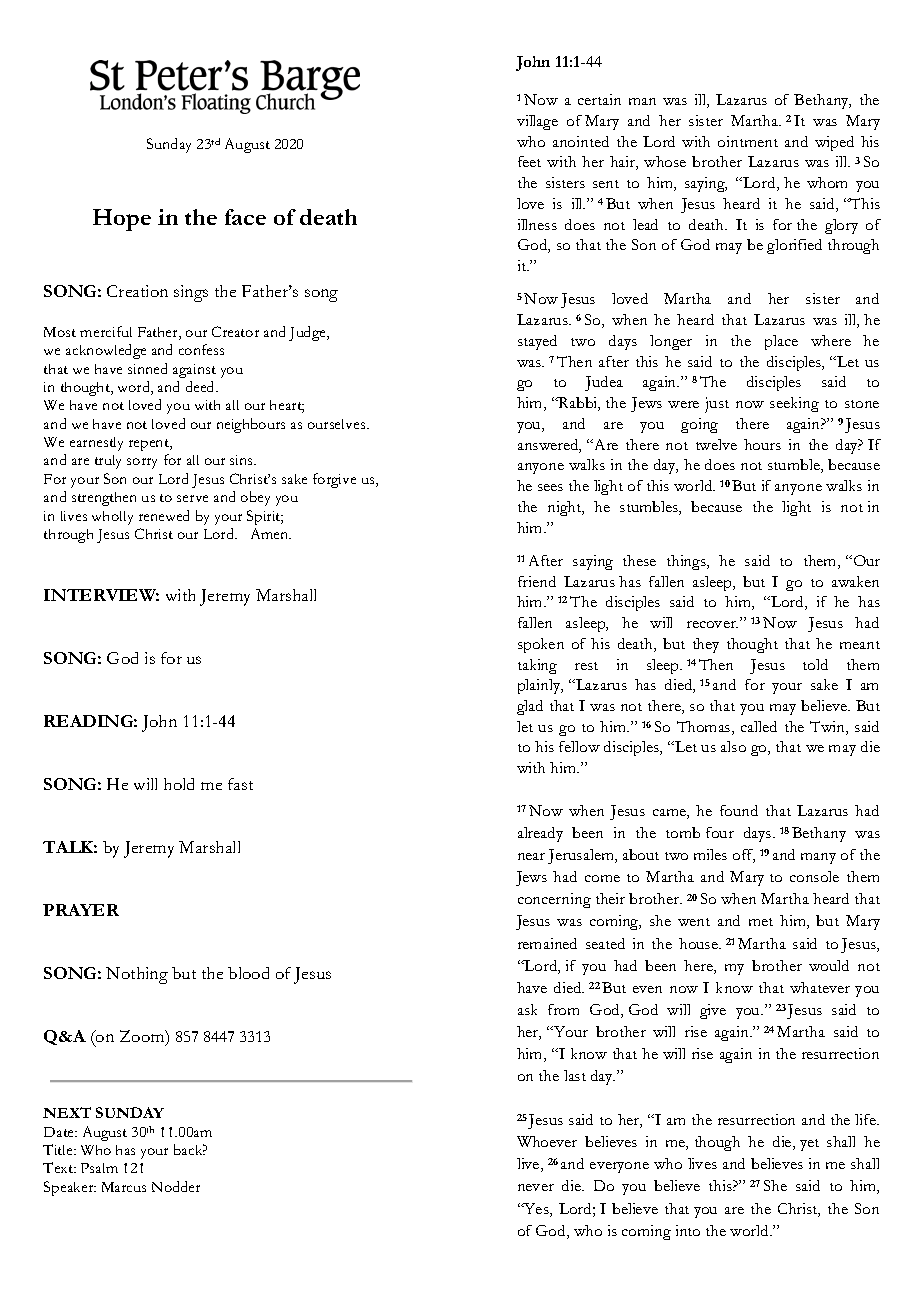  What do you see at coordinates (536, 1187) in the screenshot?
I see `never` at bounding box center [536, 1187].
